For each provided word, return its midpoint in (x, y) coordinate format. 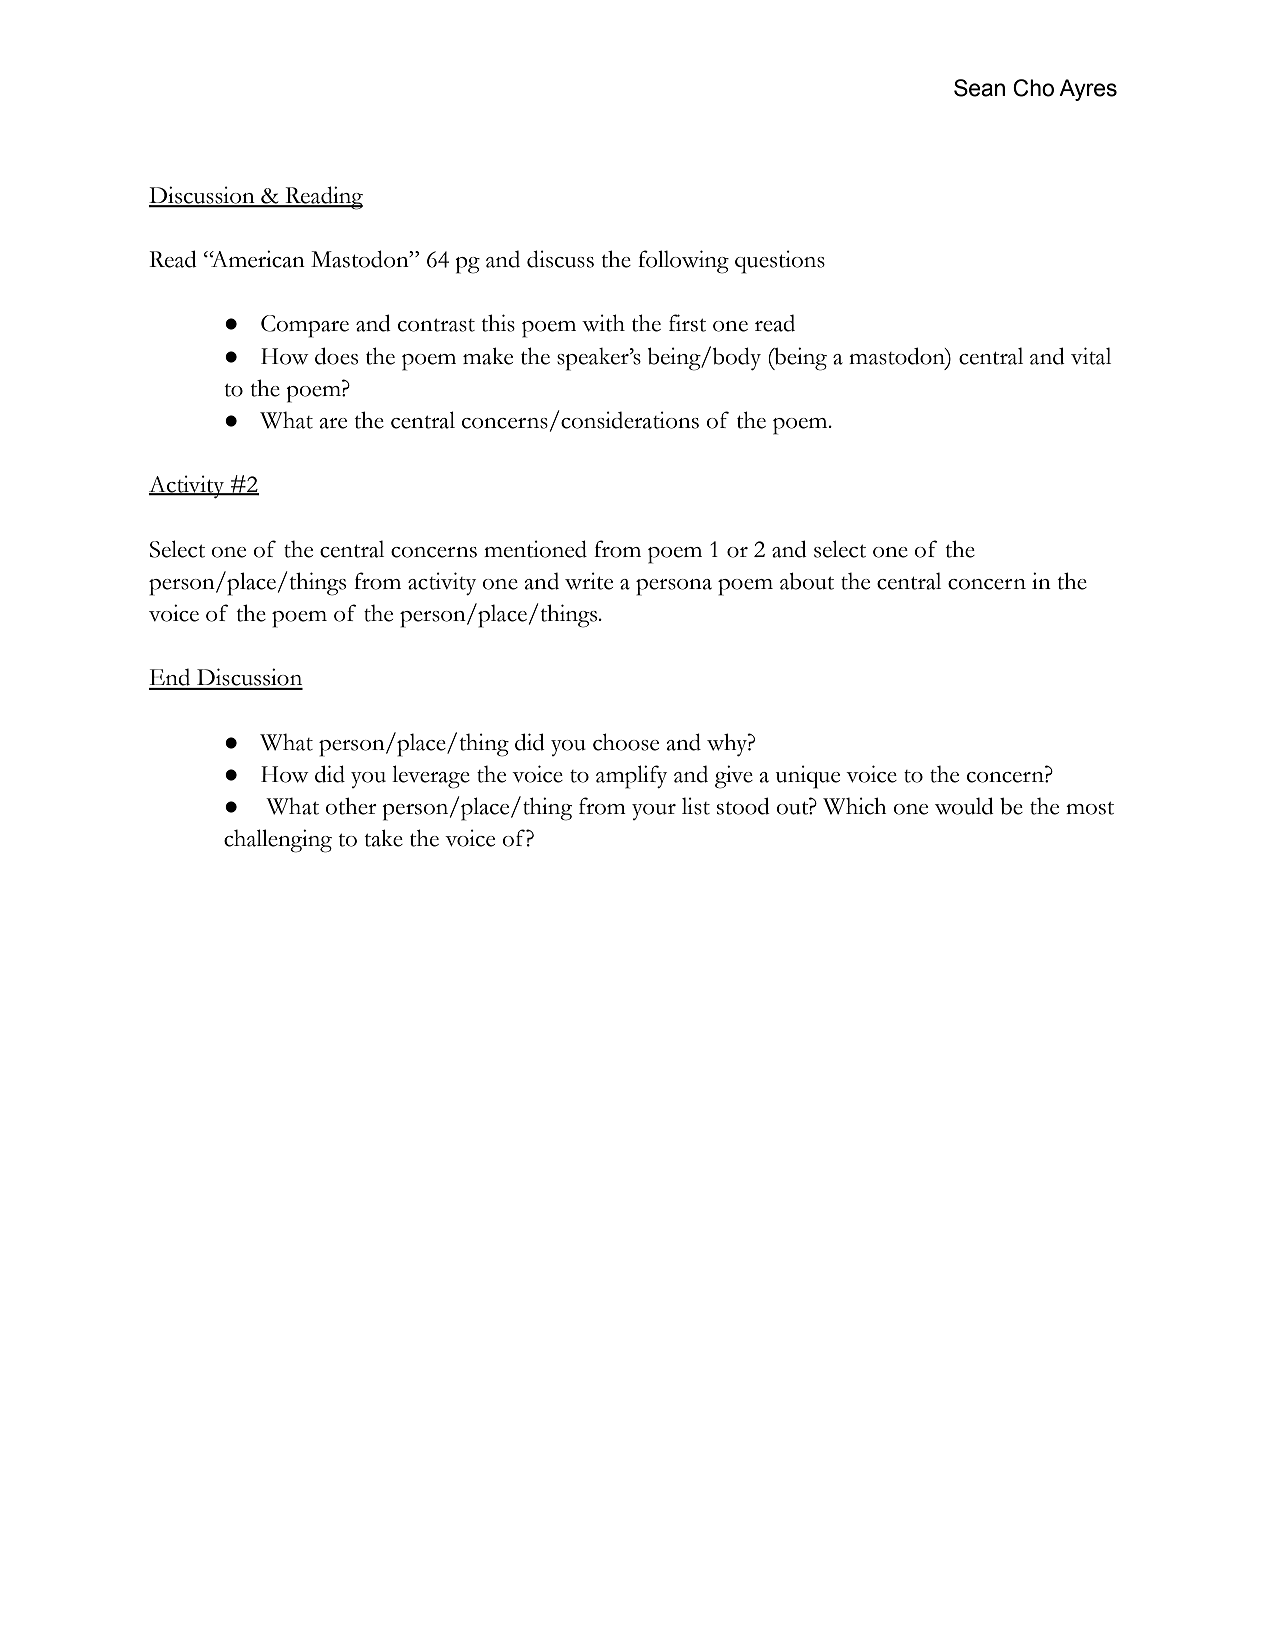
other (351, 806)
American (257, 259)
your (654, 812)
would (964, 806)
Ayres (1088, 90)
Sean (979, 88)
